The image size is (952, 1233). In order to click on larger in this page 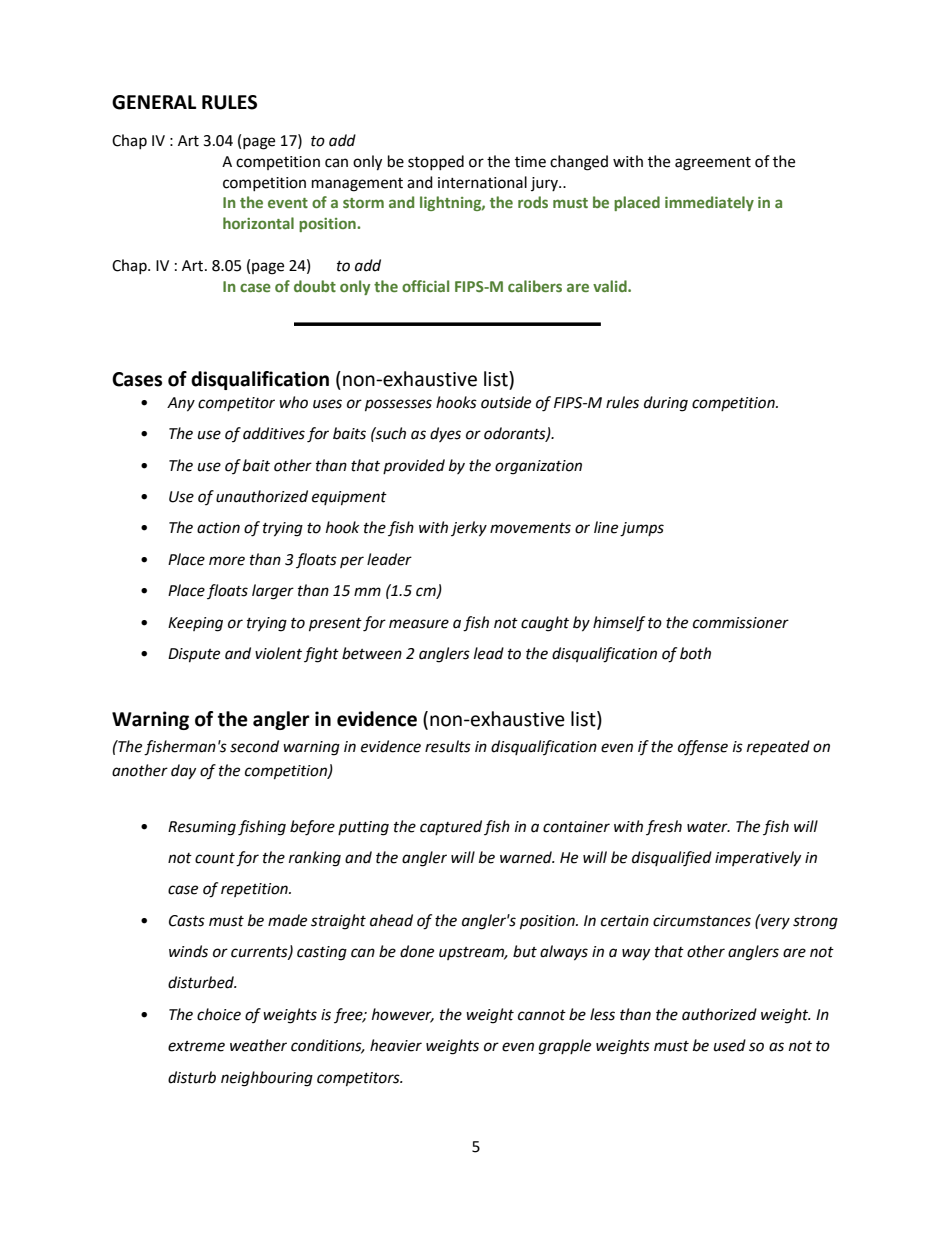, I will do `click(273, 592)`.
